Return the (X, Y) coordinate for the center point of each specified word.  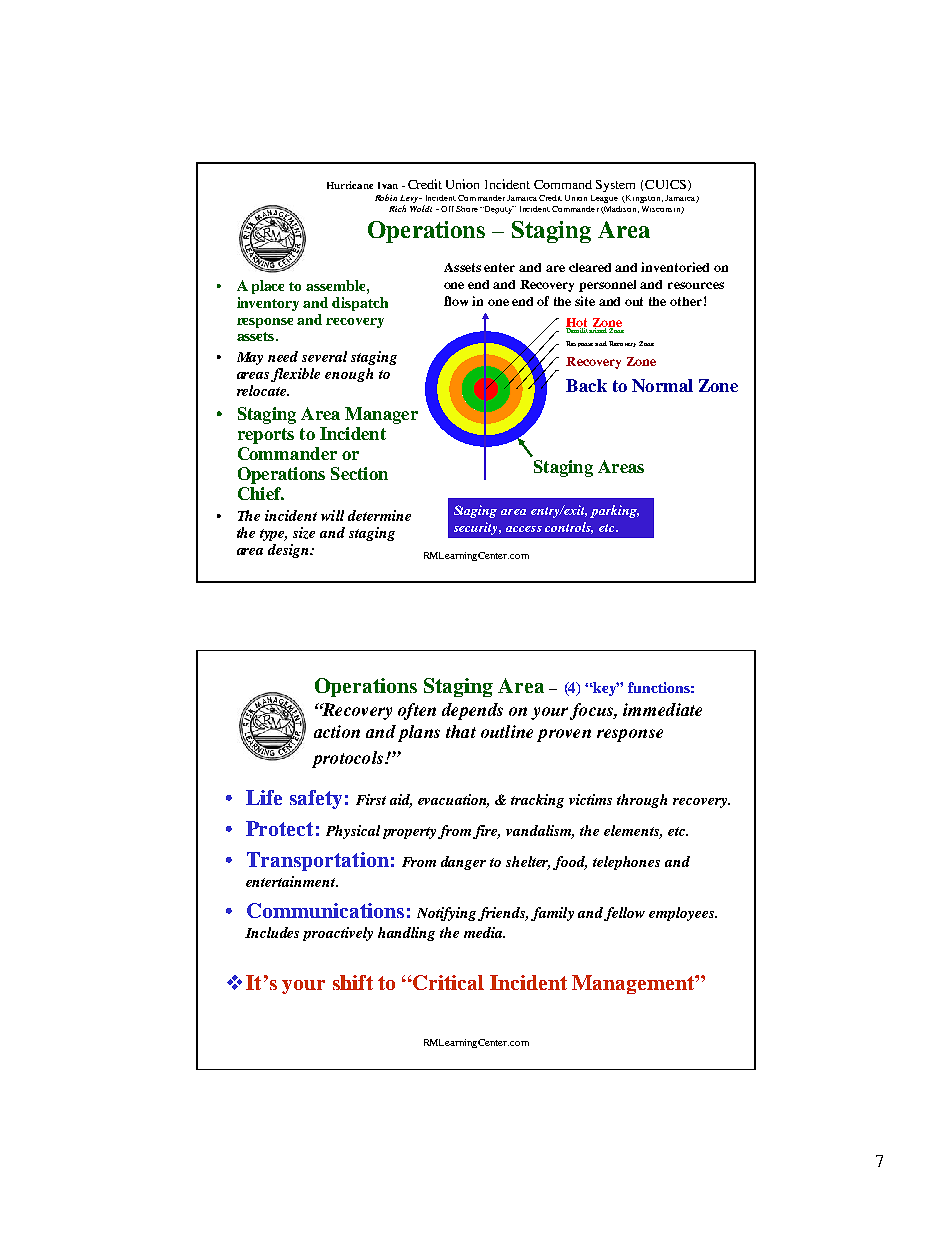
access (524, 529)
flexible (295, 375)
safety (316, 799)
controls (569, 528)
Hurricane (350, 185)
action (337, 731)
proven (564, 735)
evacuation (453, 800)
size (304, 533)
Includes (272, 932)
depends (472, 711)
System (615, 186)
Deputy (498, 210)
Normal (662, 385)
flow (456, 301)
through (642, 801)
